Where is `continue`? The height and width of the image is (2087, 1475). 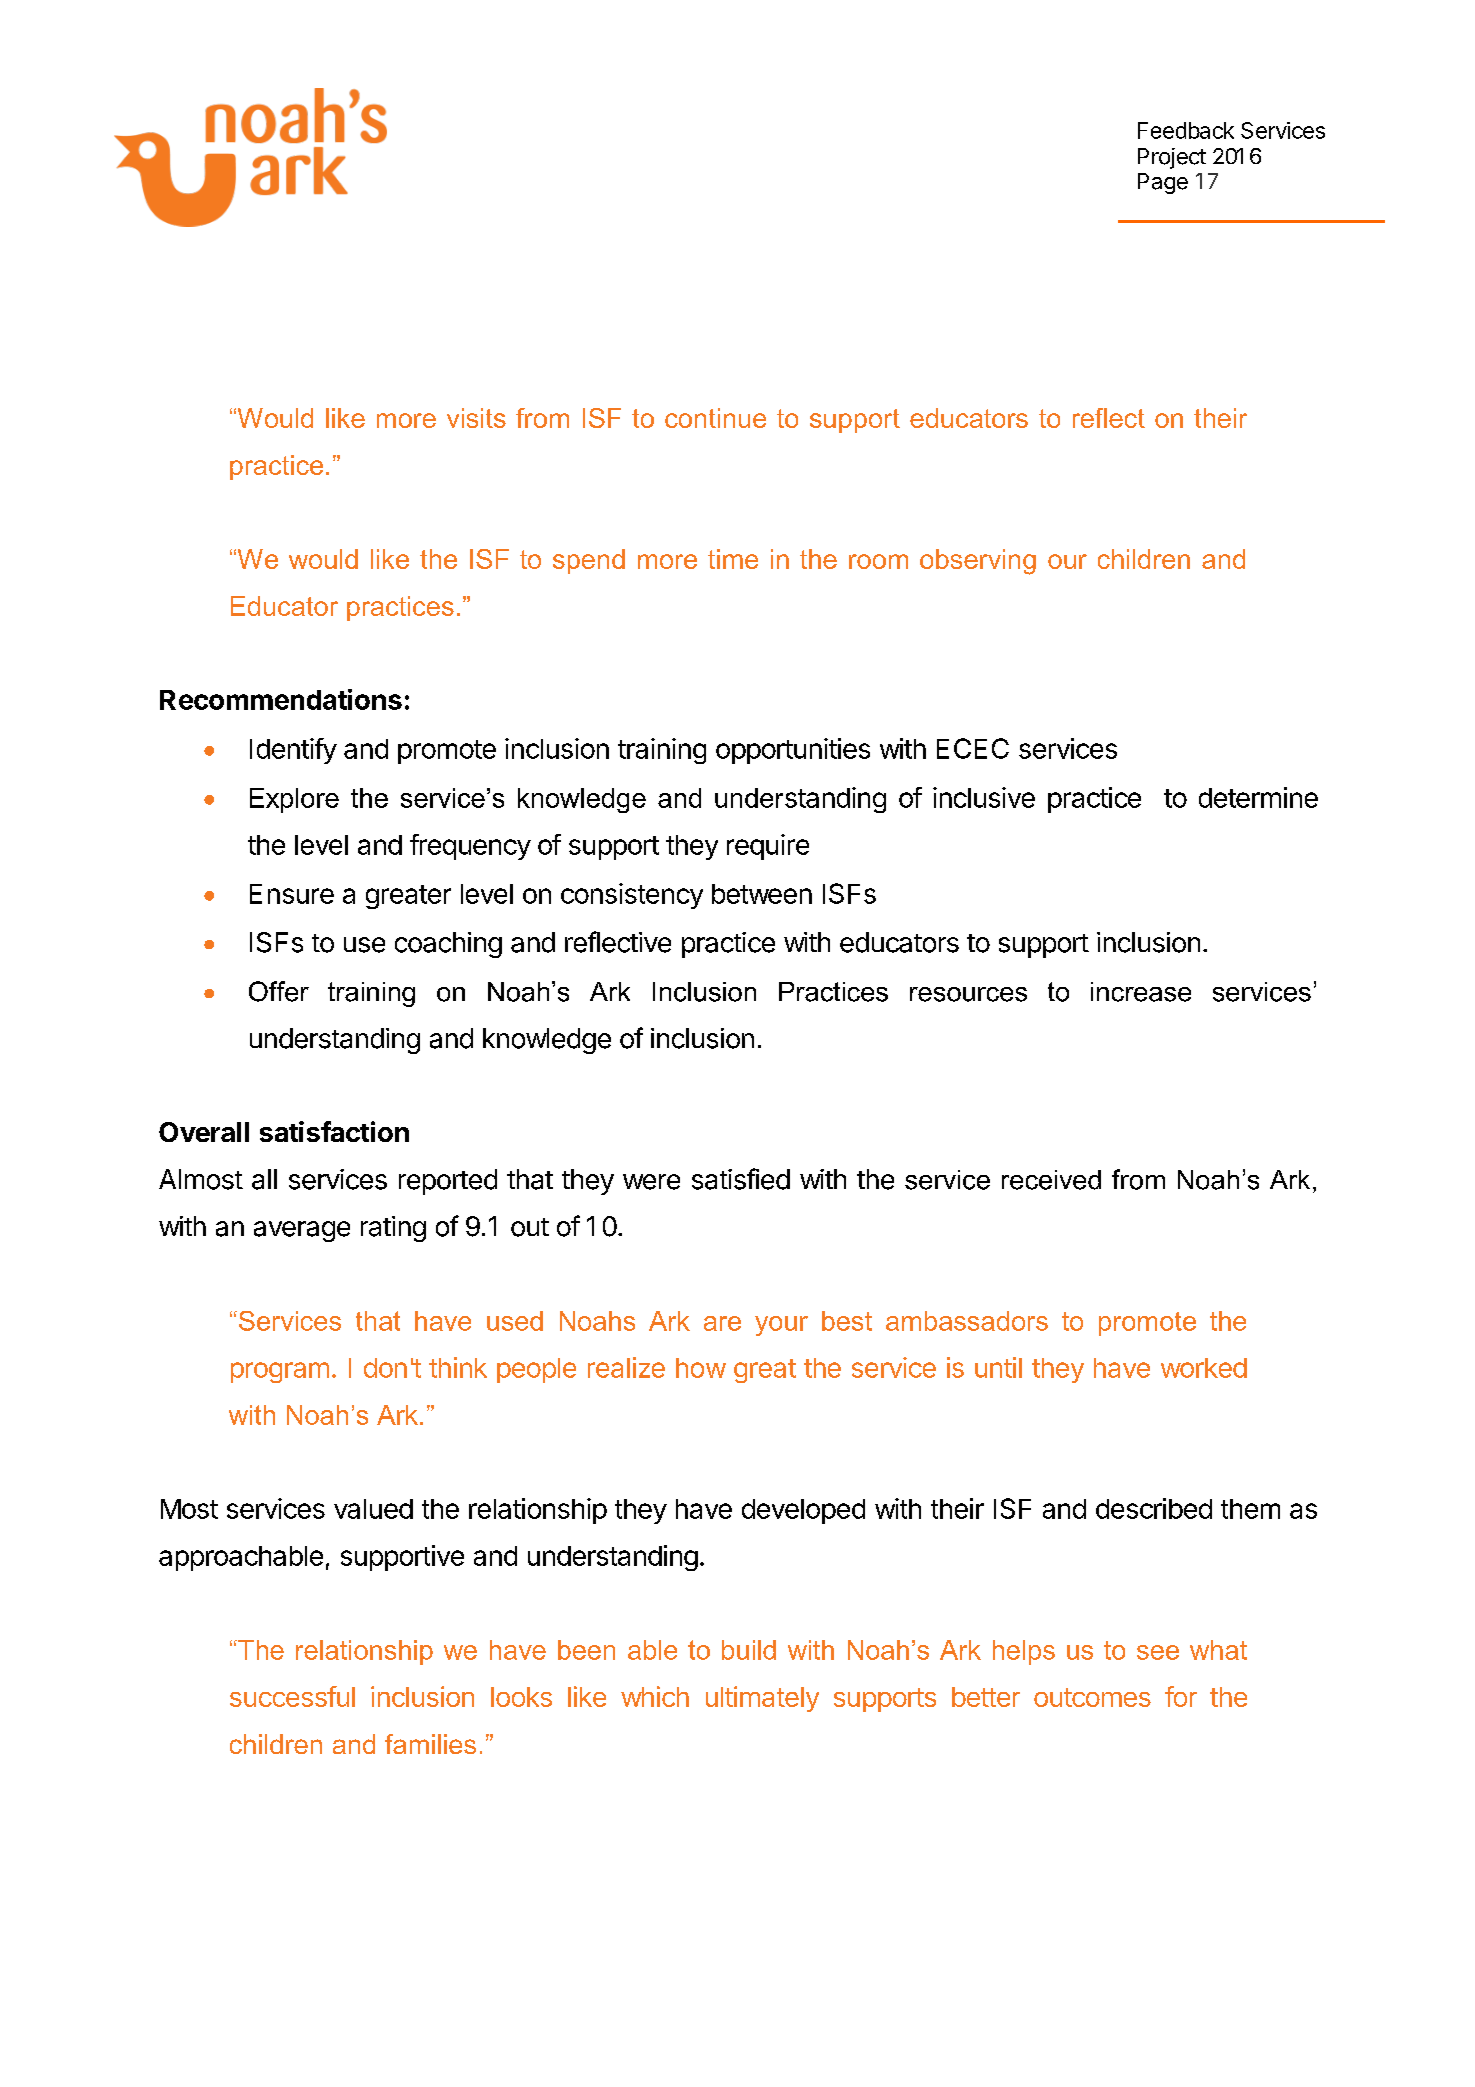 continue is located at coordinates (715, 418).
